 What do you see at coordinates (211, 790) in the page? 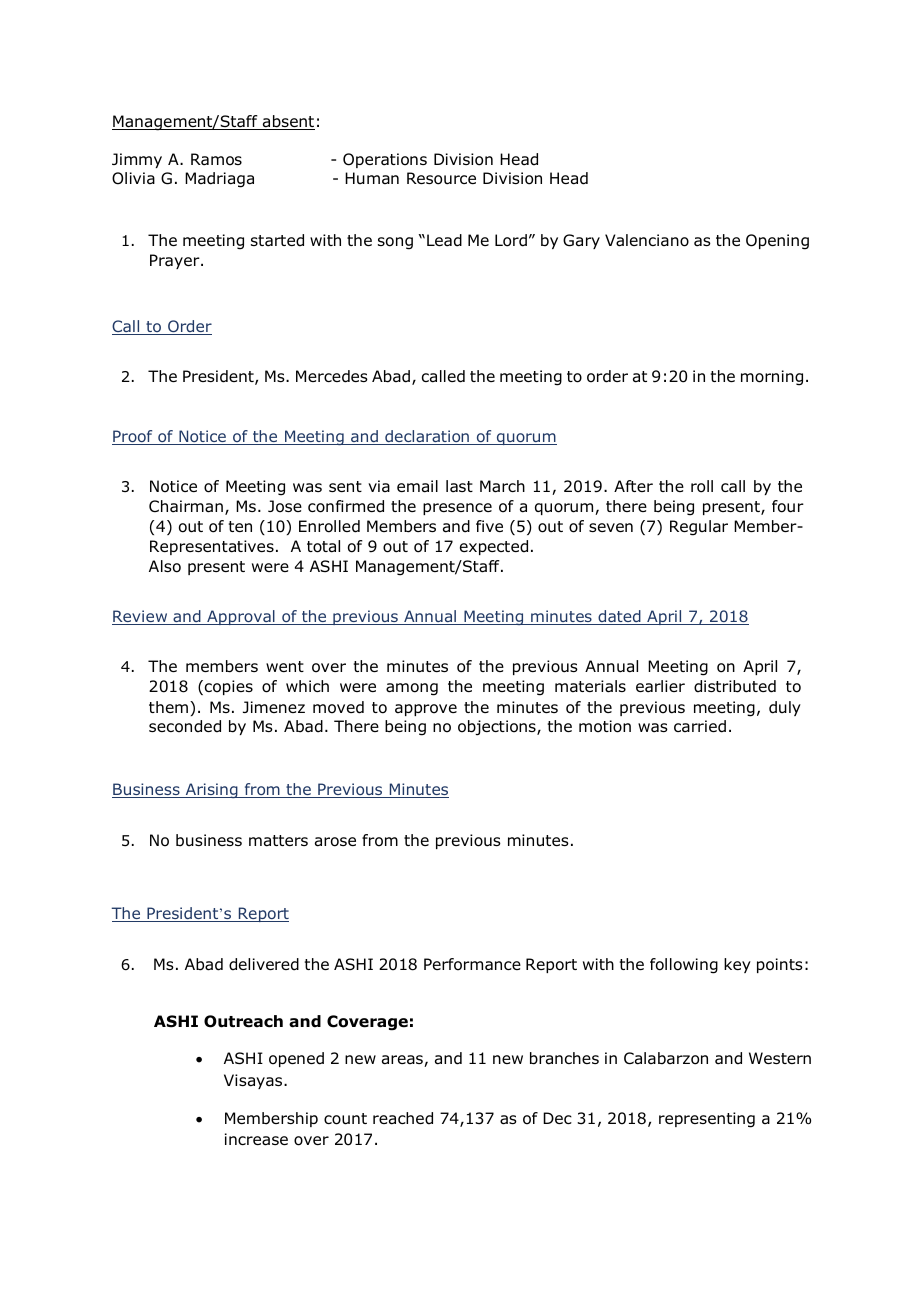
I see `Arising` at bounding box center [211, 790].
